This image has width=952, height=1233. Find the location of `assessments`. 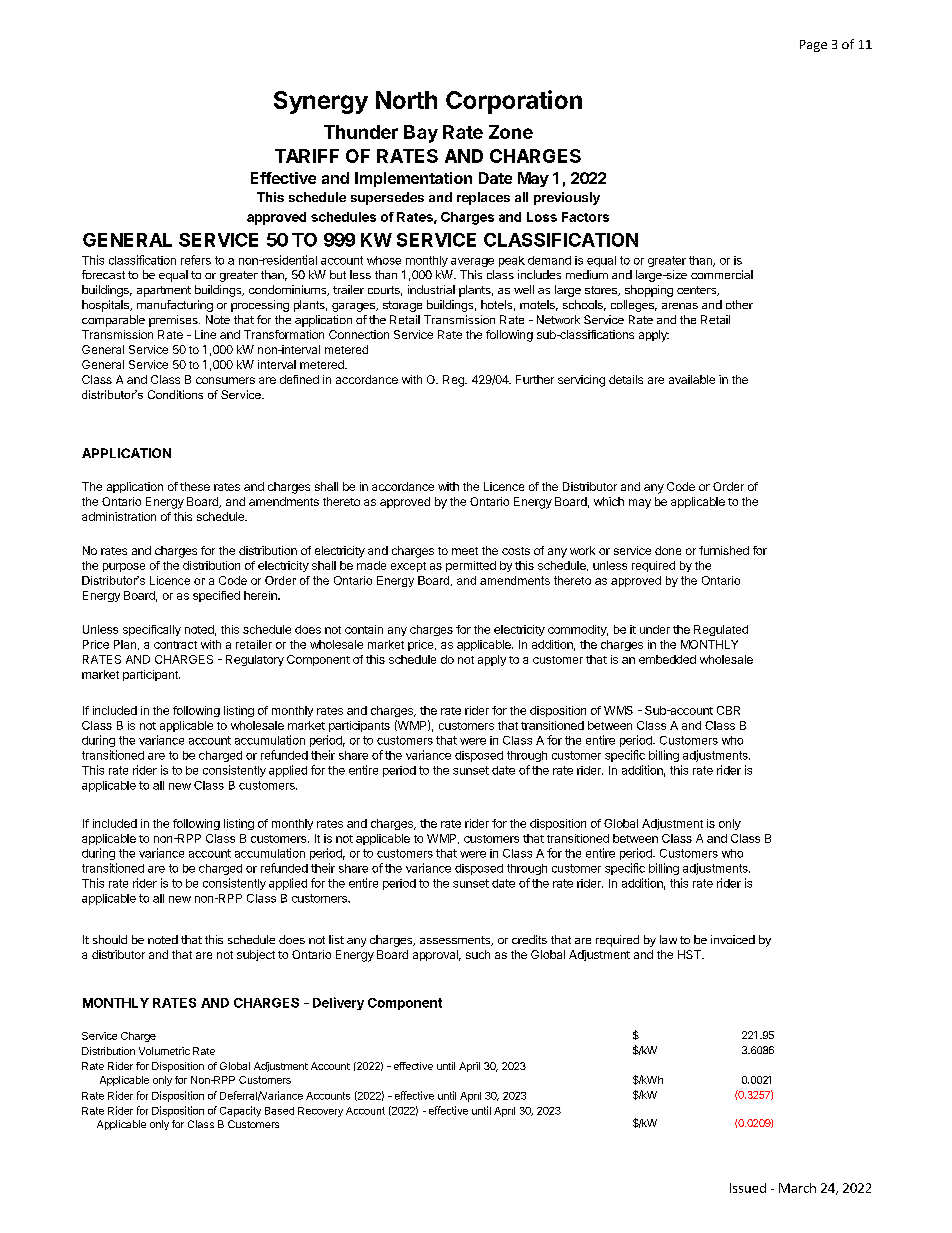

assessments is located at coordinates (456, 941).
